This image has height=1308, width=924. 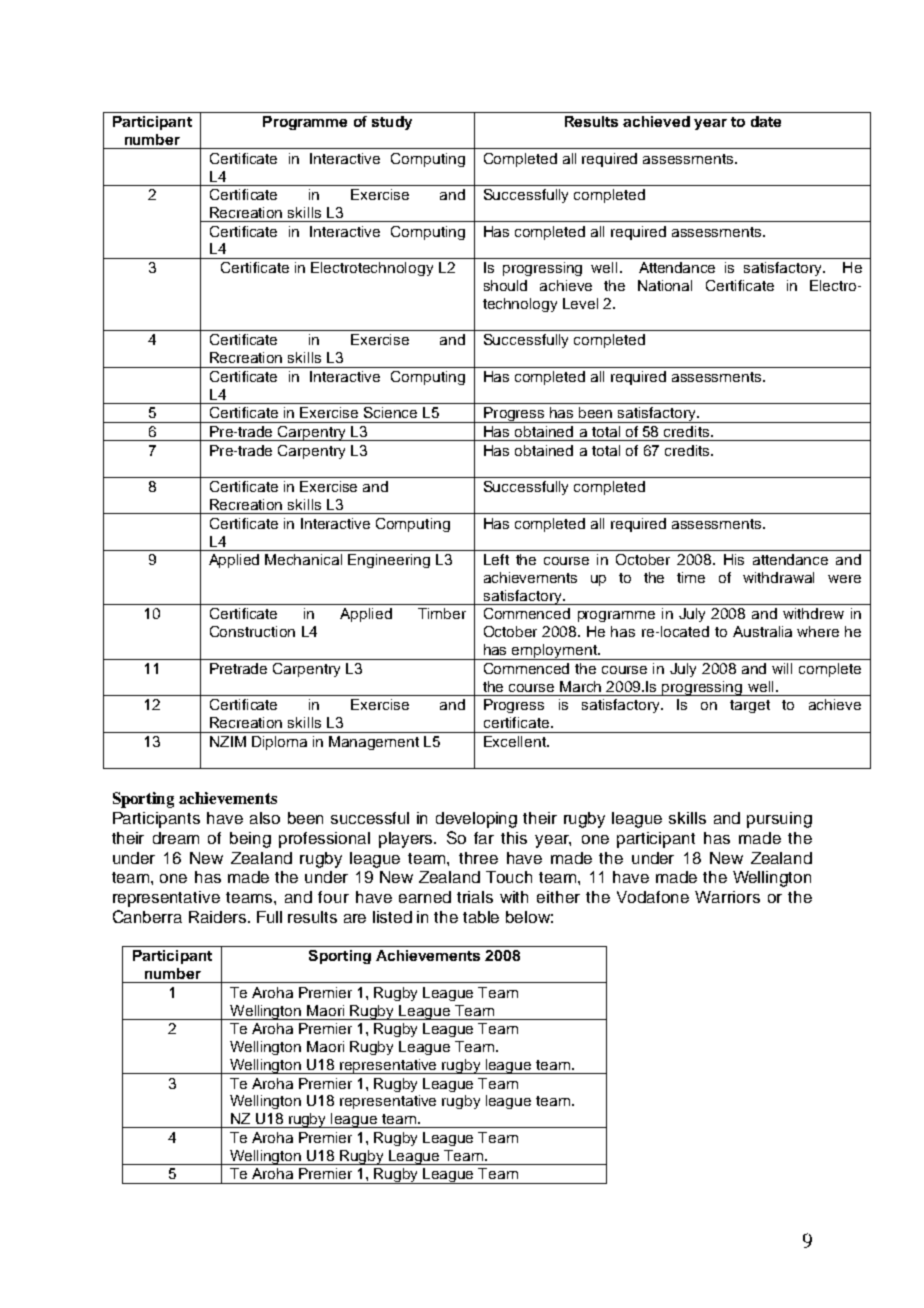 What do you see at coordinates (766, 121) in the image?
I see `date` at bounding box center [766, 121].
